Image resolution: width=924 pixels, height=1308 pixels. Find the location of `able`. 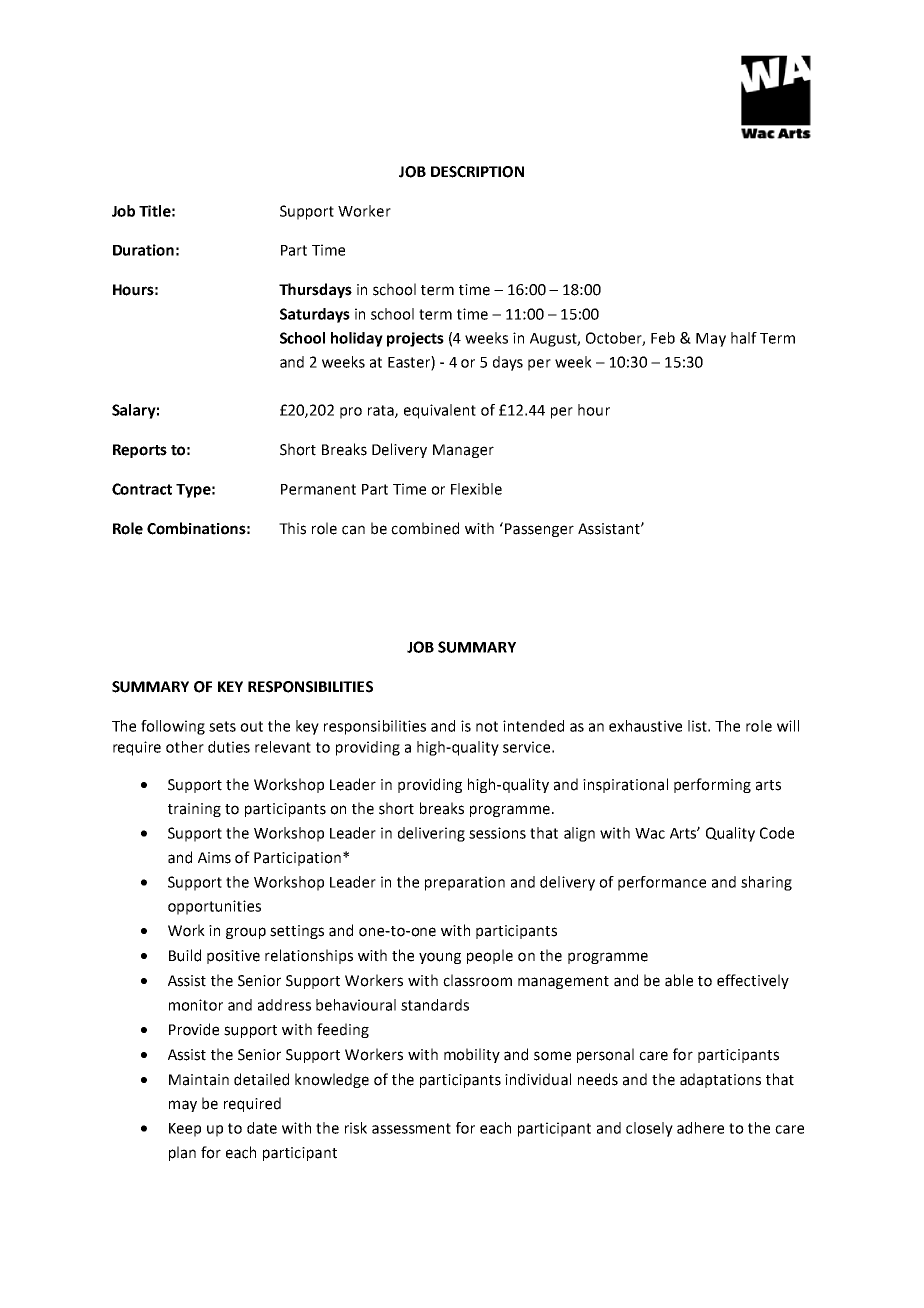

able is located at coordinates (679, 980).
